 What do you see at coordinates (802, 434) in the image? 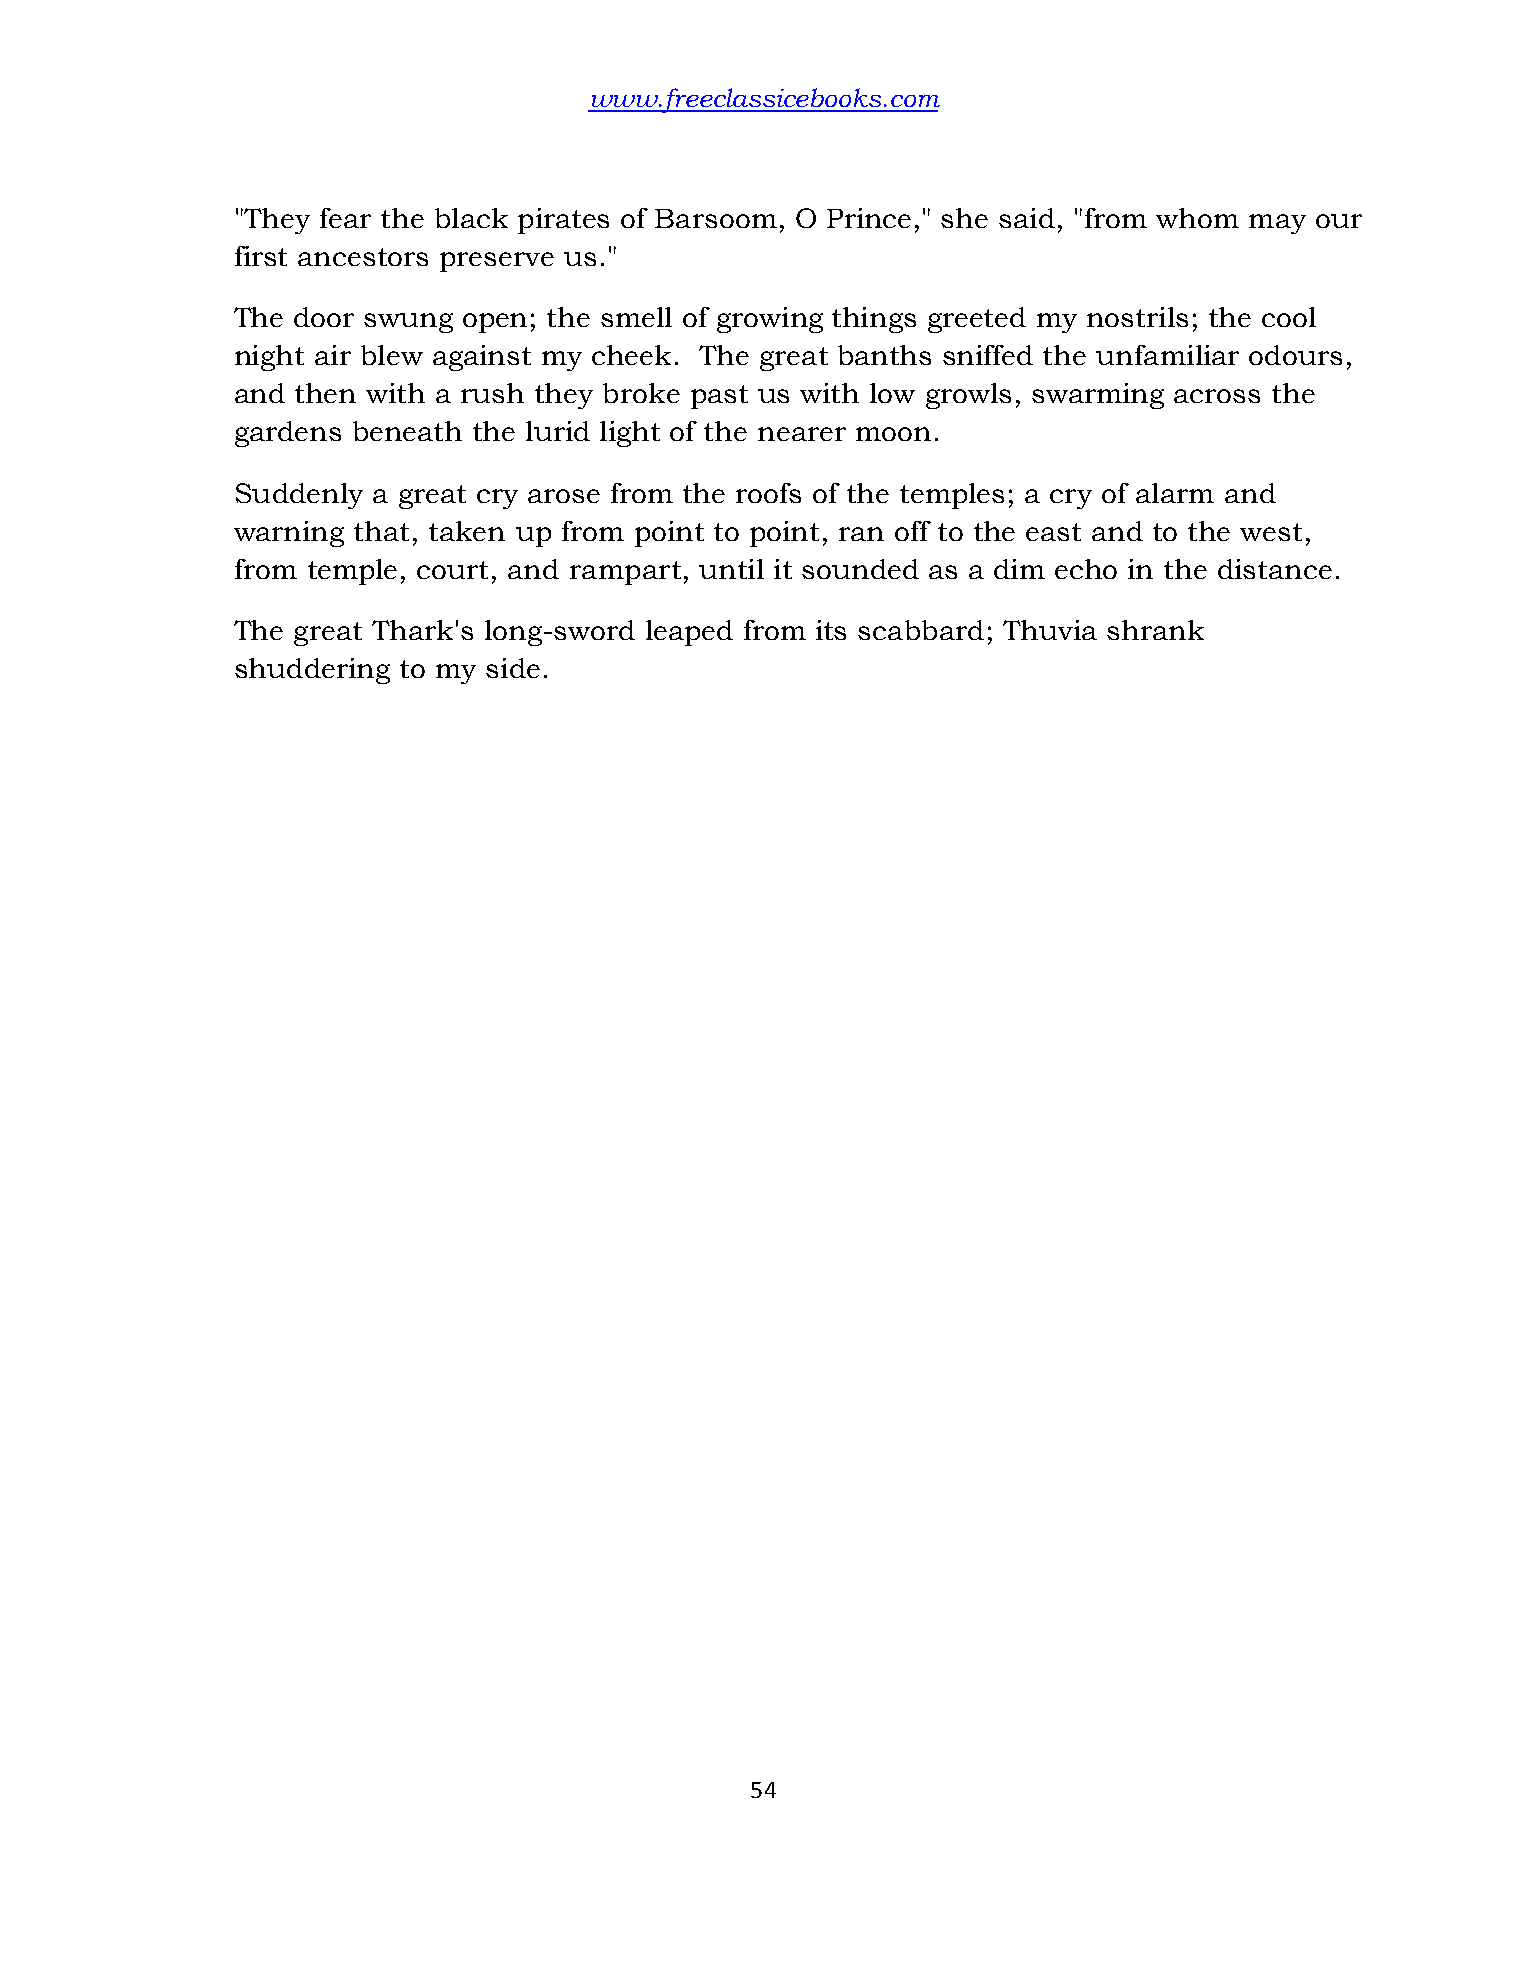
I see `nearer` at bounding box center [802, 434].
